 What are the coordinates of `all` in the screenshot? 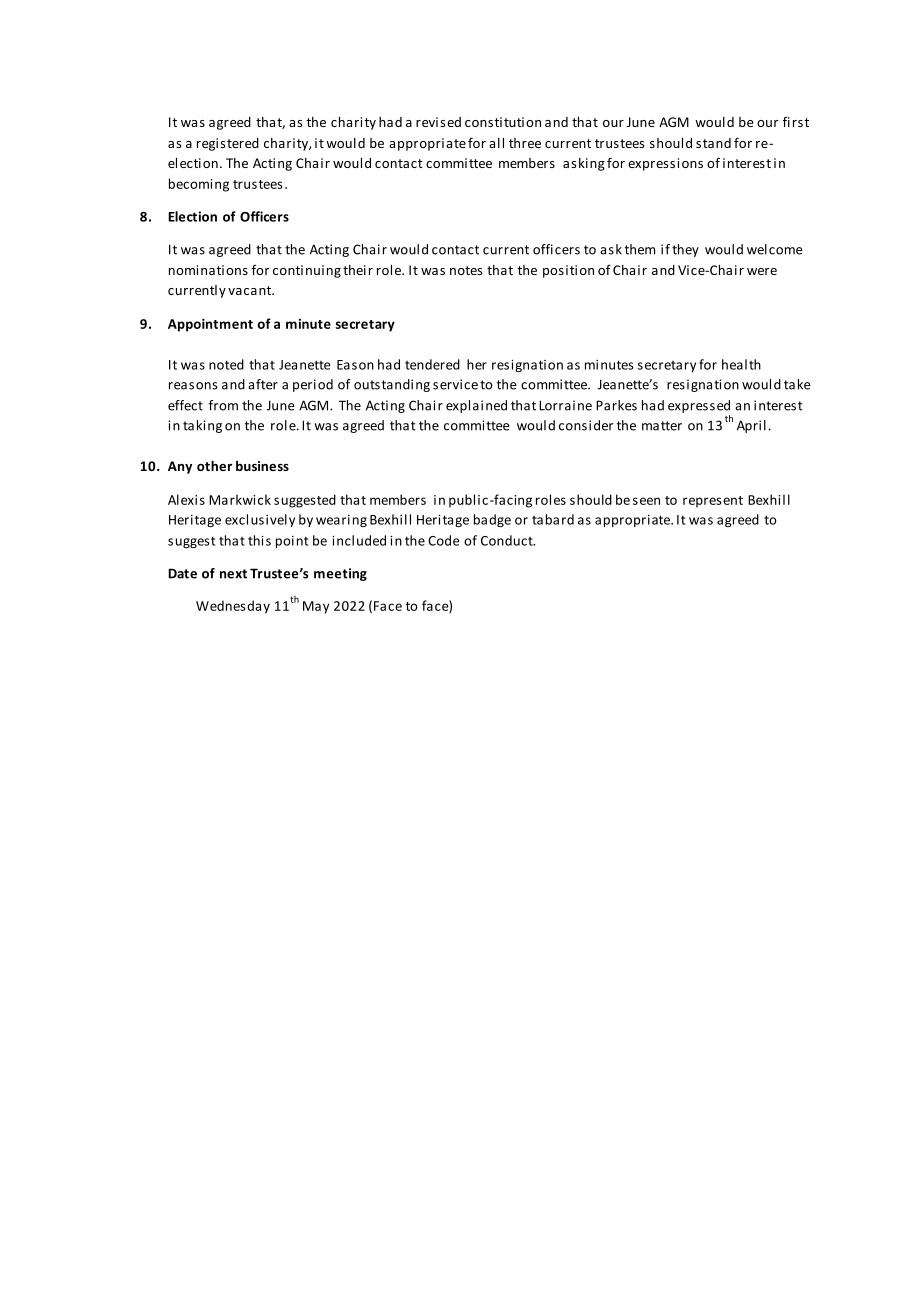 It's located at (496, 143).
